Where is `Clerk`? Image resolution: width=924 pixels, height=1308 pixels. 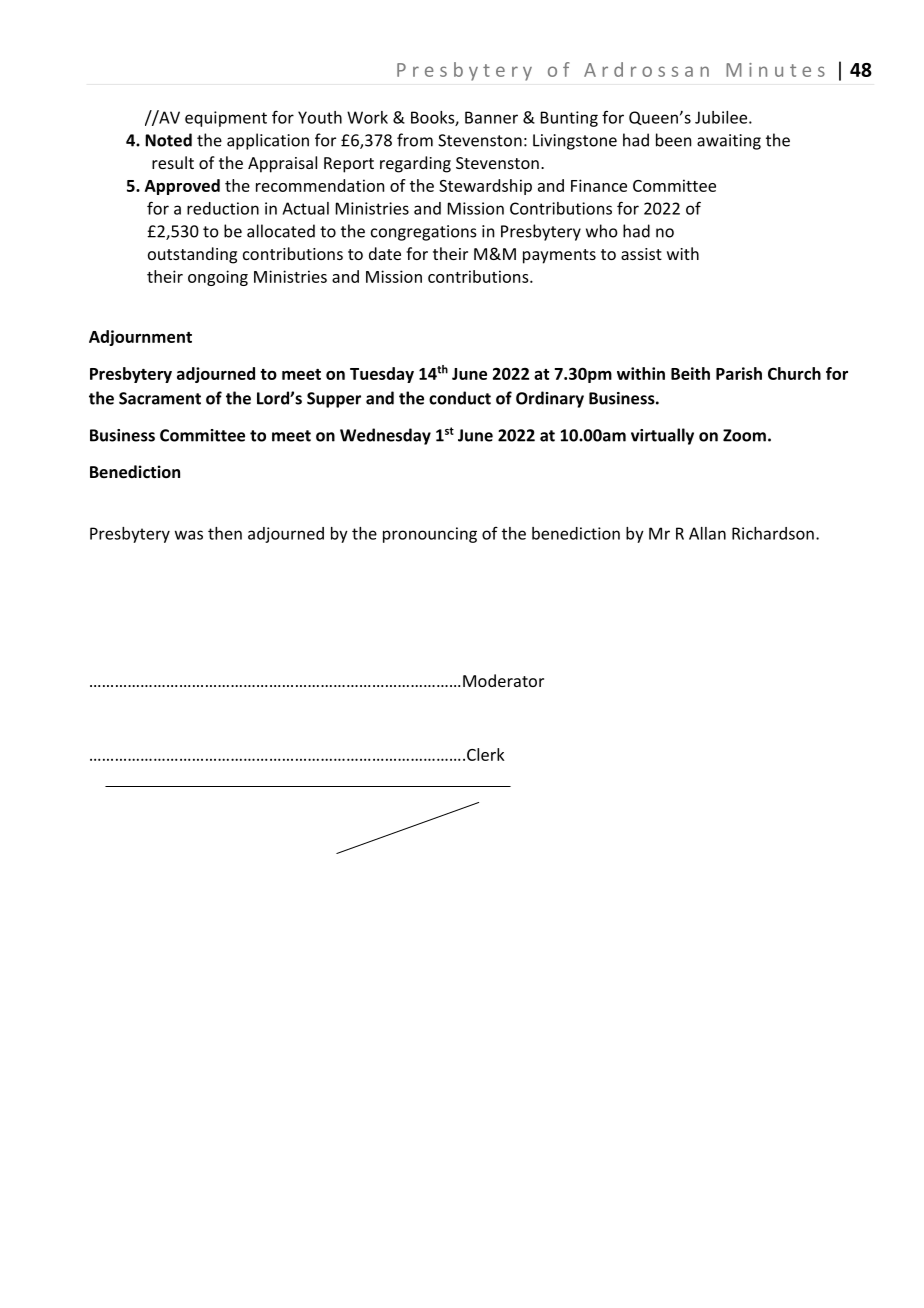
Clerk is located at coordinates (486, 754).
